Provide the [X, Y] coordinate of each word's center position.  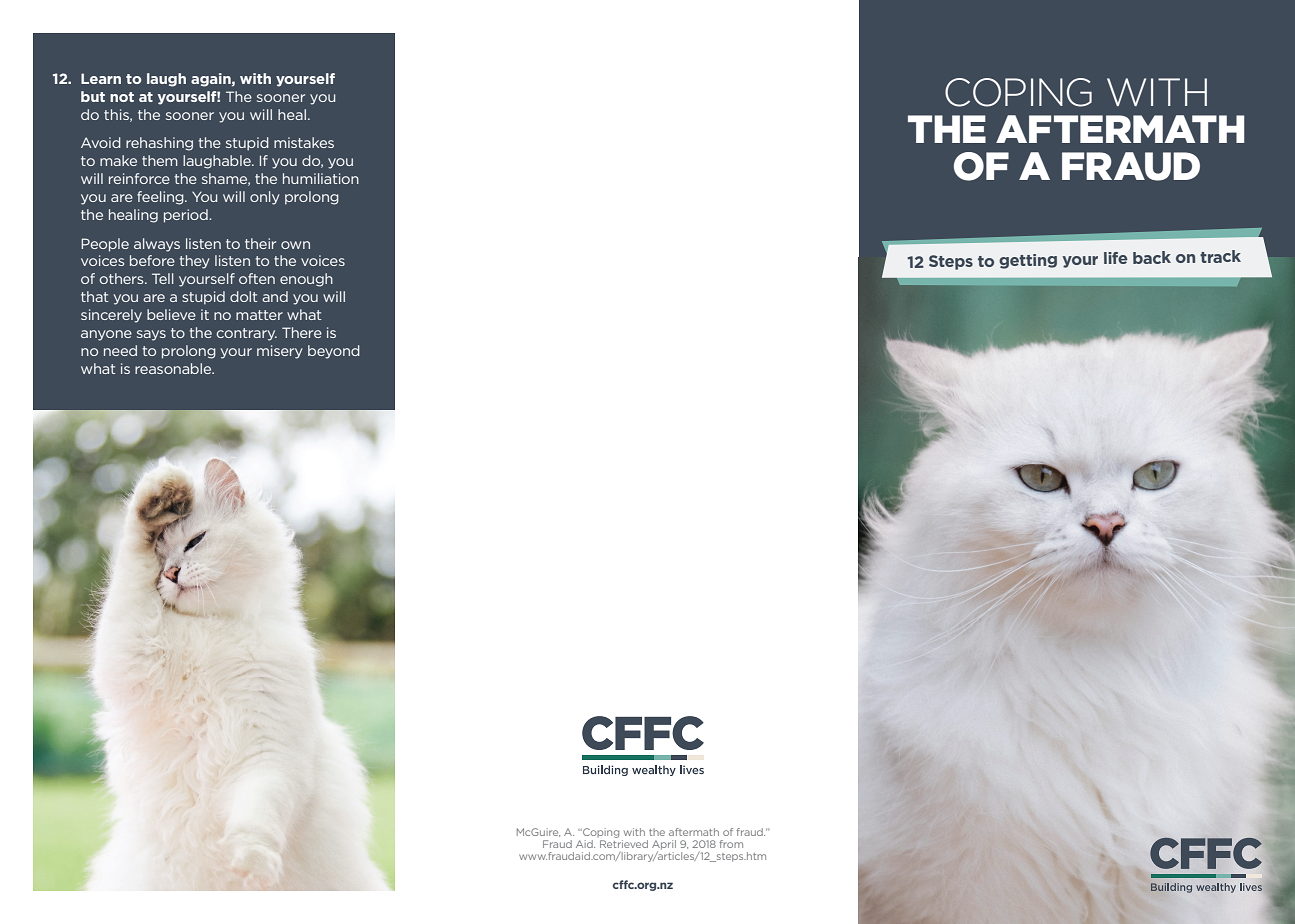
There [302, 332]
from [731, 844]
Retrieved [624, 844]
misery [280, 352]
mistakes [304, 142]
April [664, 846]
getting [1028, 261]
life [1116, 258]
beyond [334, 352]
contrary [247, 334]
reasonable [174, 368]
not [122, 97]
